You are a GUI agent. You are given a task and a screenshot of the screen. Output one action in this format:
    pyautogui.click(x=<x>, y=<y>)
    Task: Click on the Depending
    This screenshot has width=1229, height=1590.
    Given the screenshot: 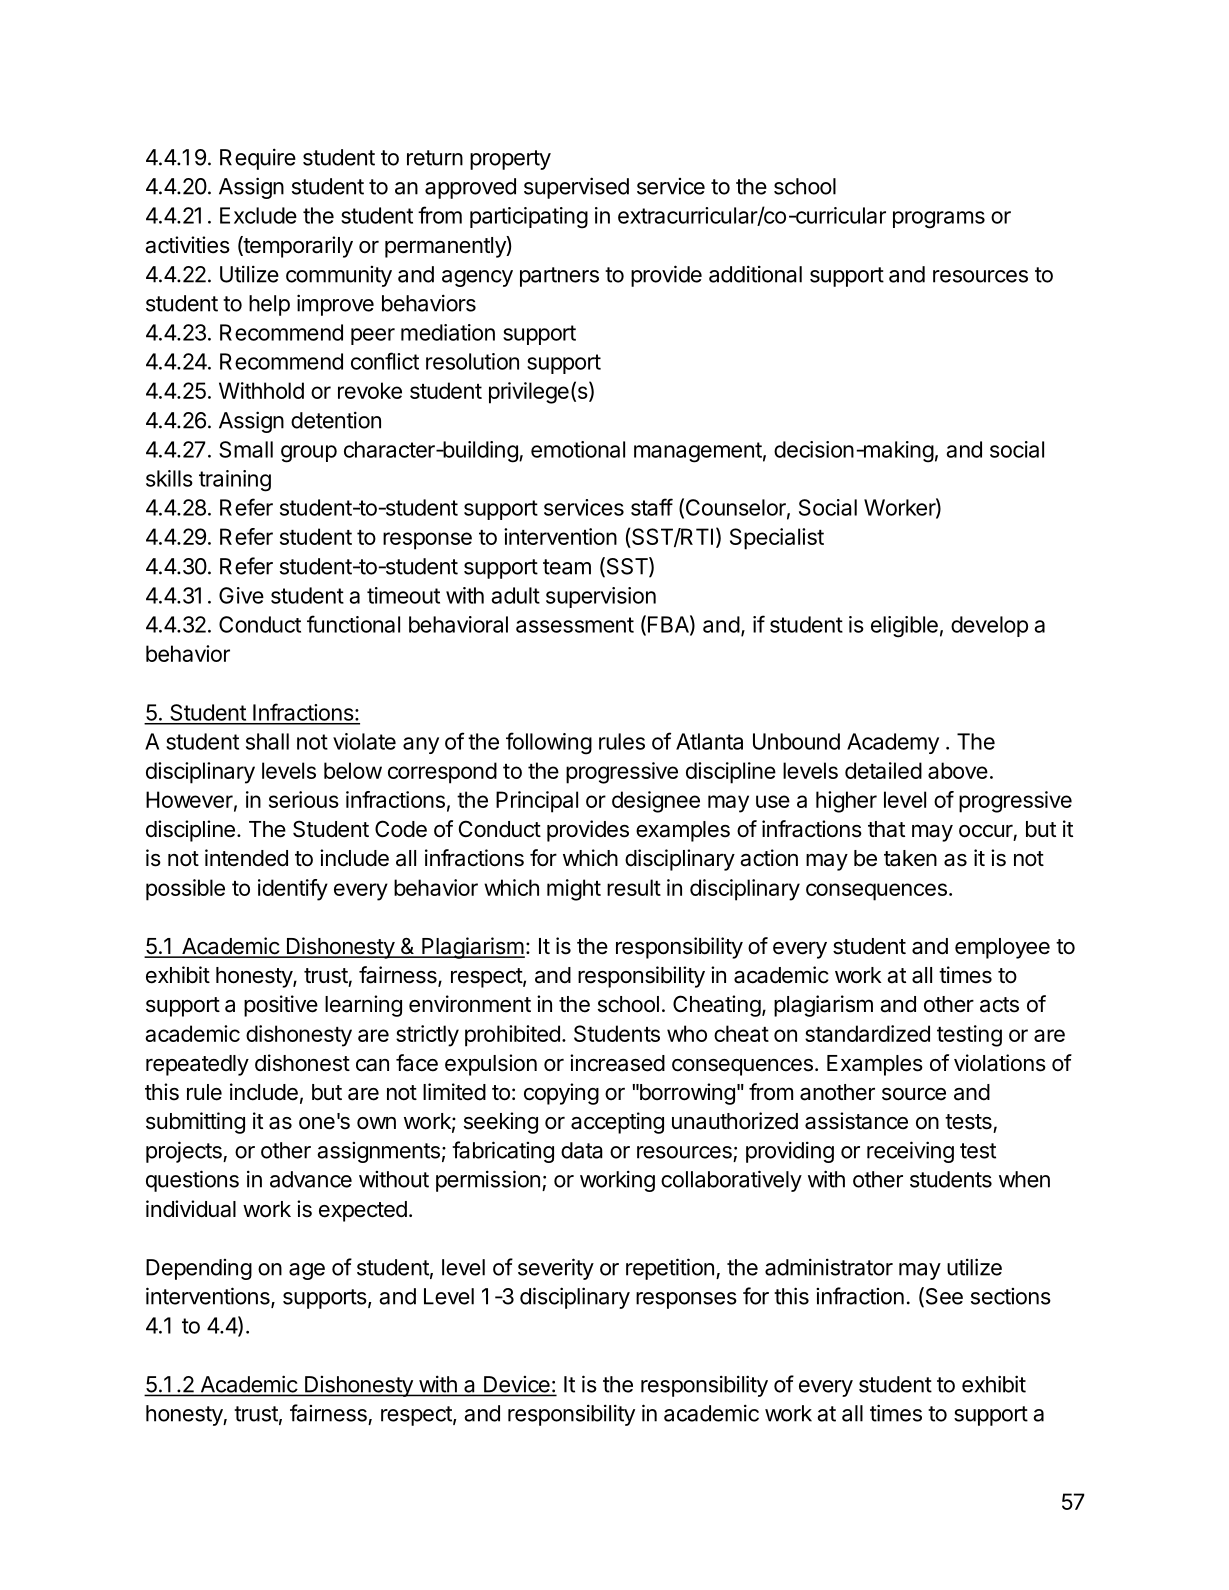 What is the action you would take?
    pyautogui.click(x=199, y=1269)
